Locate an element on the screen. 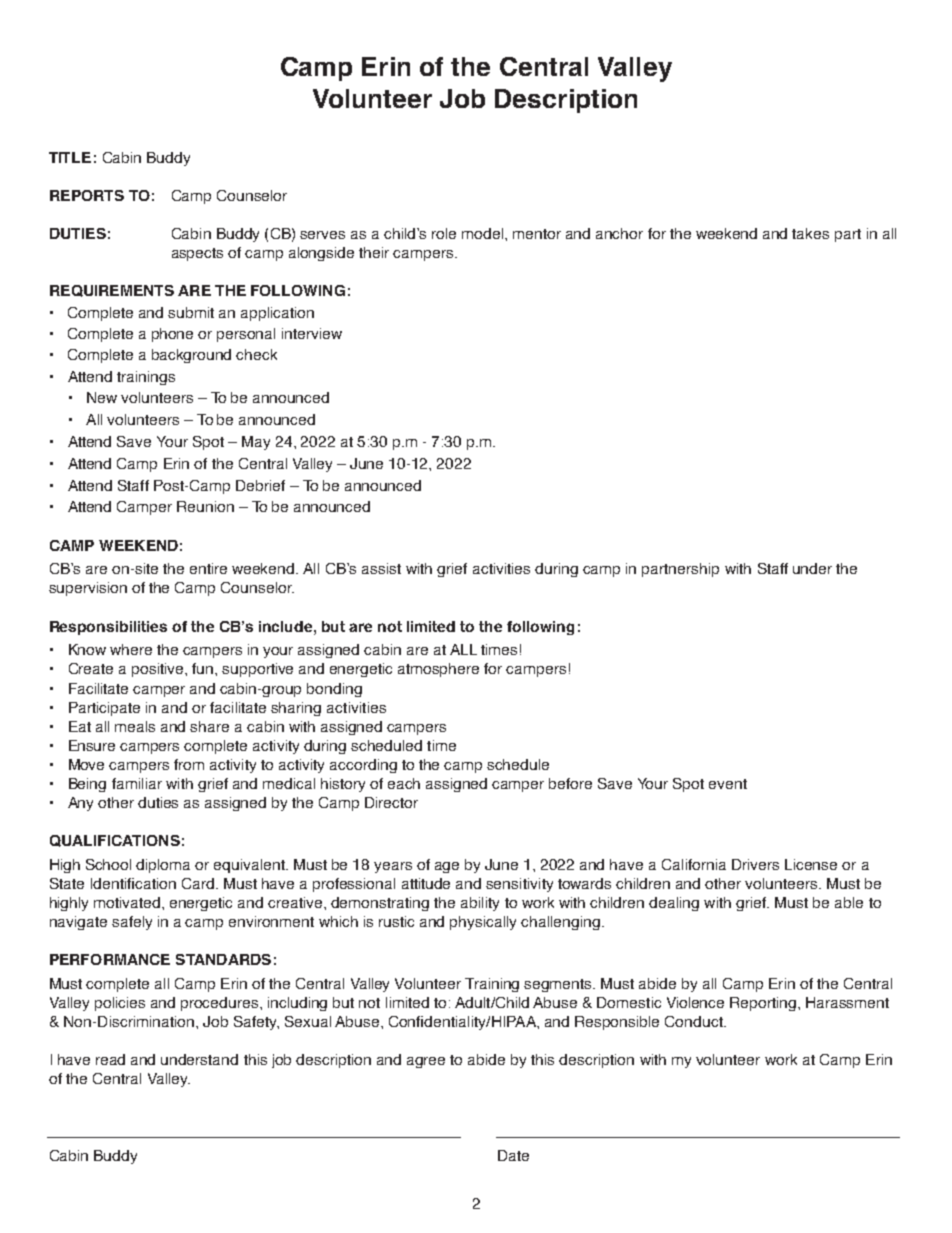 The height and width of the screenshot is (1233, 952). event is located at coordinates (728, 784).
